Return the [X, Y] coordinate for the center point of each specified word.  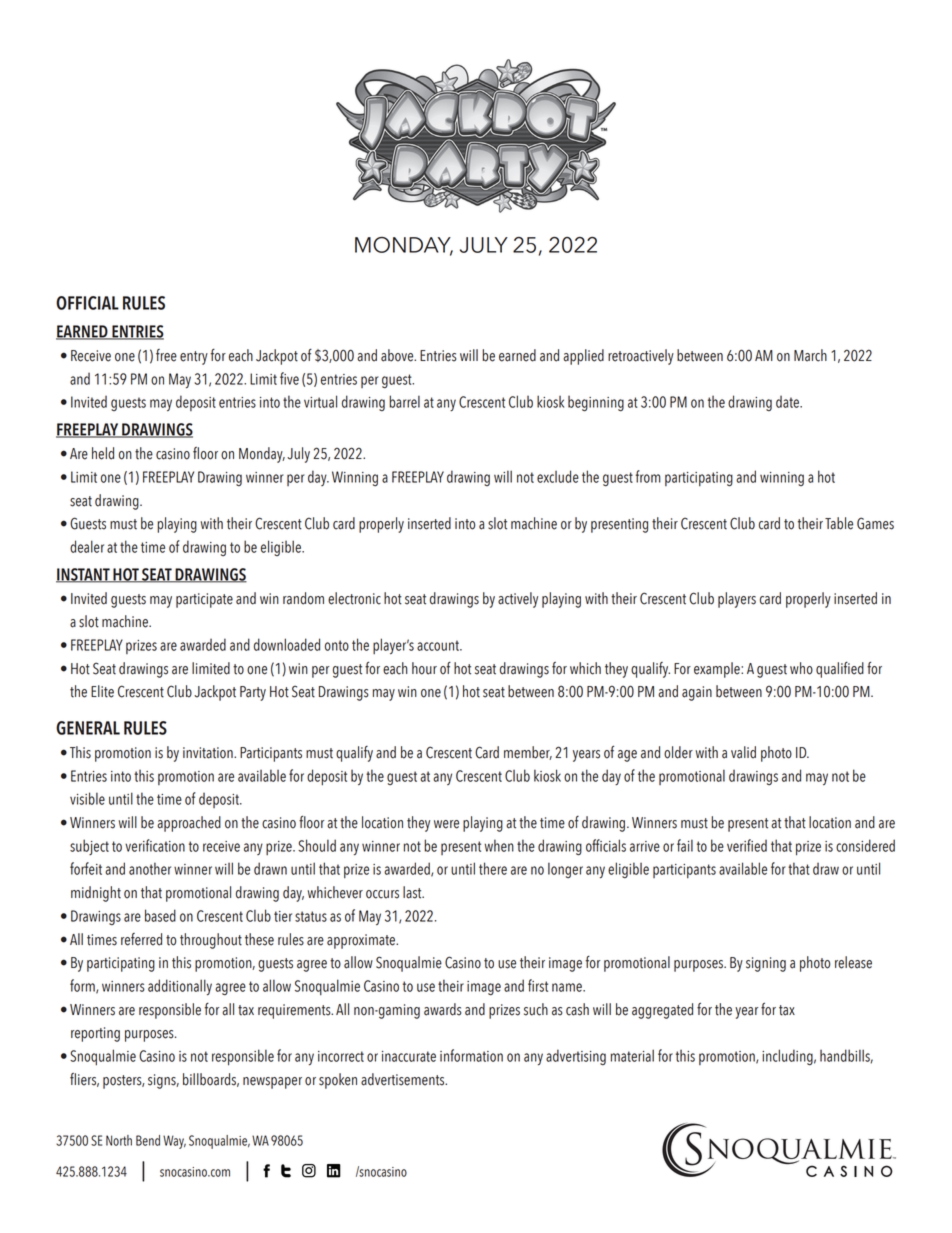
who [801, 668]
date [788, 402]
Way [174, 1142]
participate [204, 600]
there [493, 868]
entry [194, 358]
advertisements [404, 1079]
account [439, 645]
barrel [404, 401]
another [150, 868]
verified [747, 845]
